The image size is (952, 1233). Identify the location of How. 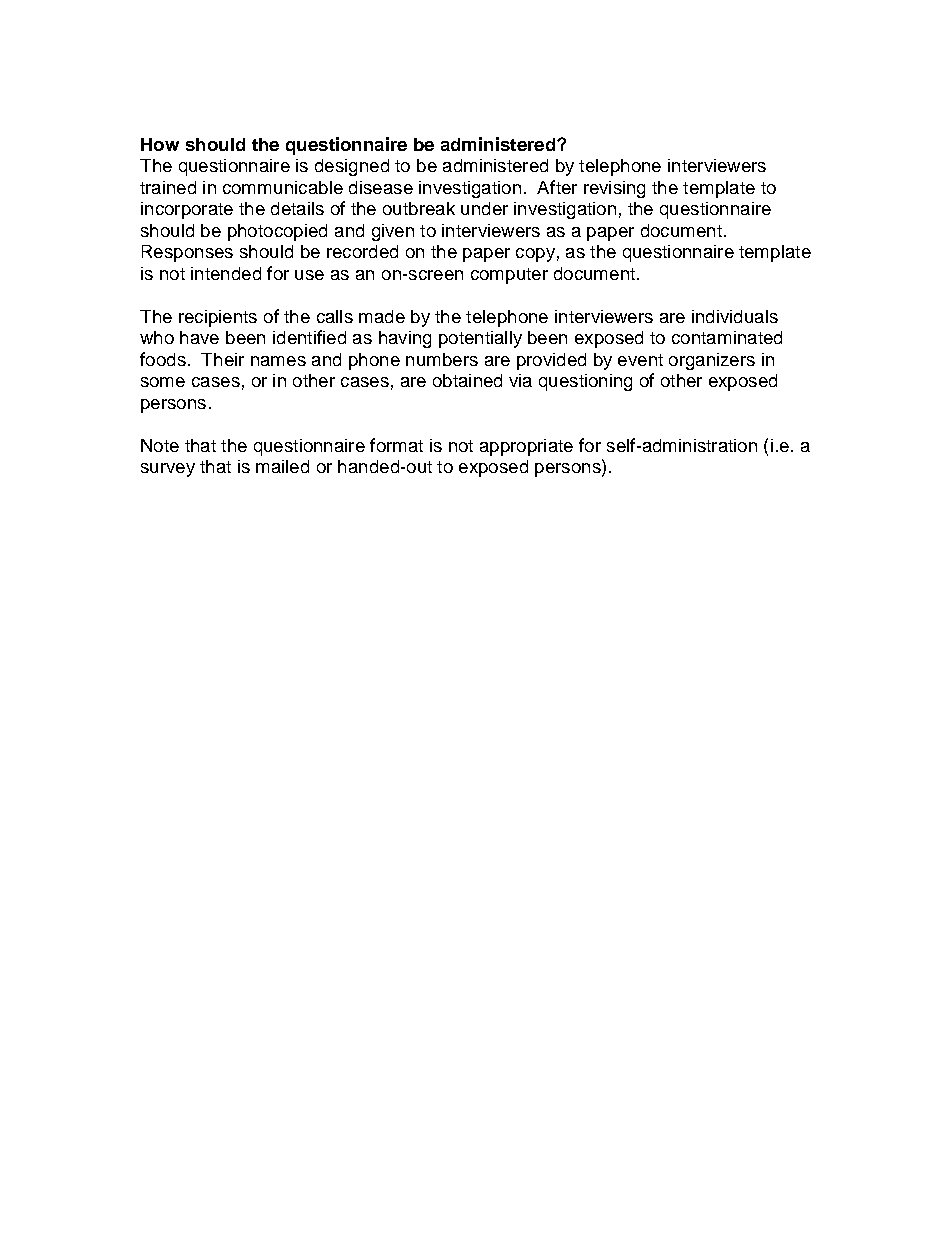
(160, 144).
